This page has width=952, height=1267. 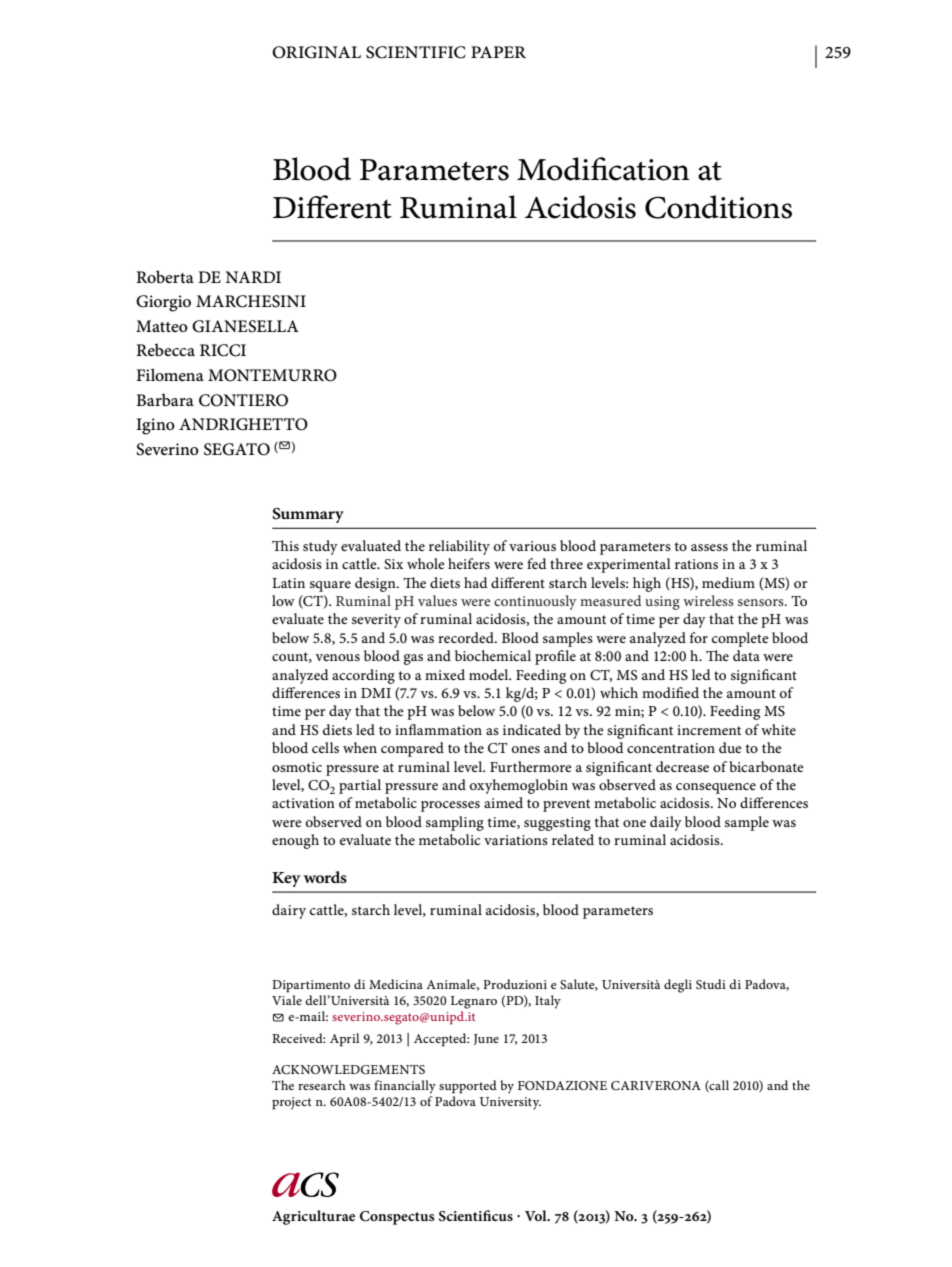 I want to click on project, so click(x=292, y=1103).
